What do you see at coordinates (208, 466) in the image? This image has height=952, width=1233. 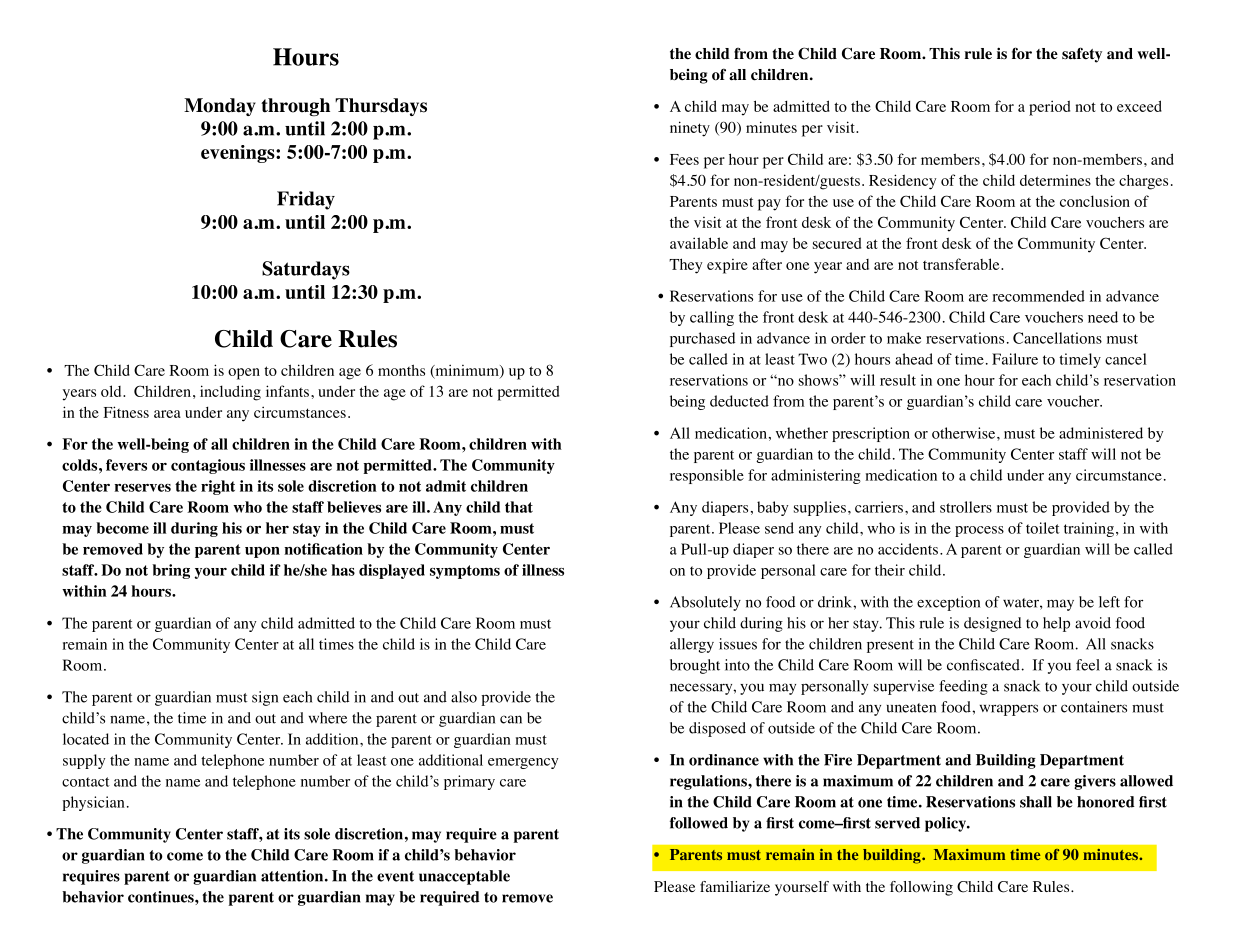 I see `contagious` at bounding box center [208, 466].
